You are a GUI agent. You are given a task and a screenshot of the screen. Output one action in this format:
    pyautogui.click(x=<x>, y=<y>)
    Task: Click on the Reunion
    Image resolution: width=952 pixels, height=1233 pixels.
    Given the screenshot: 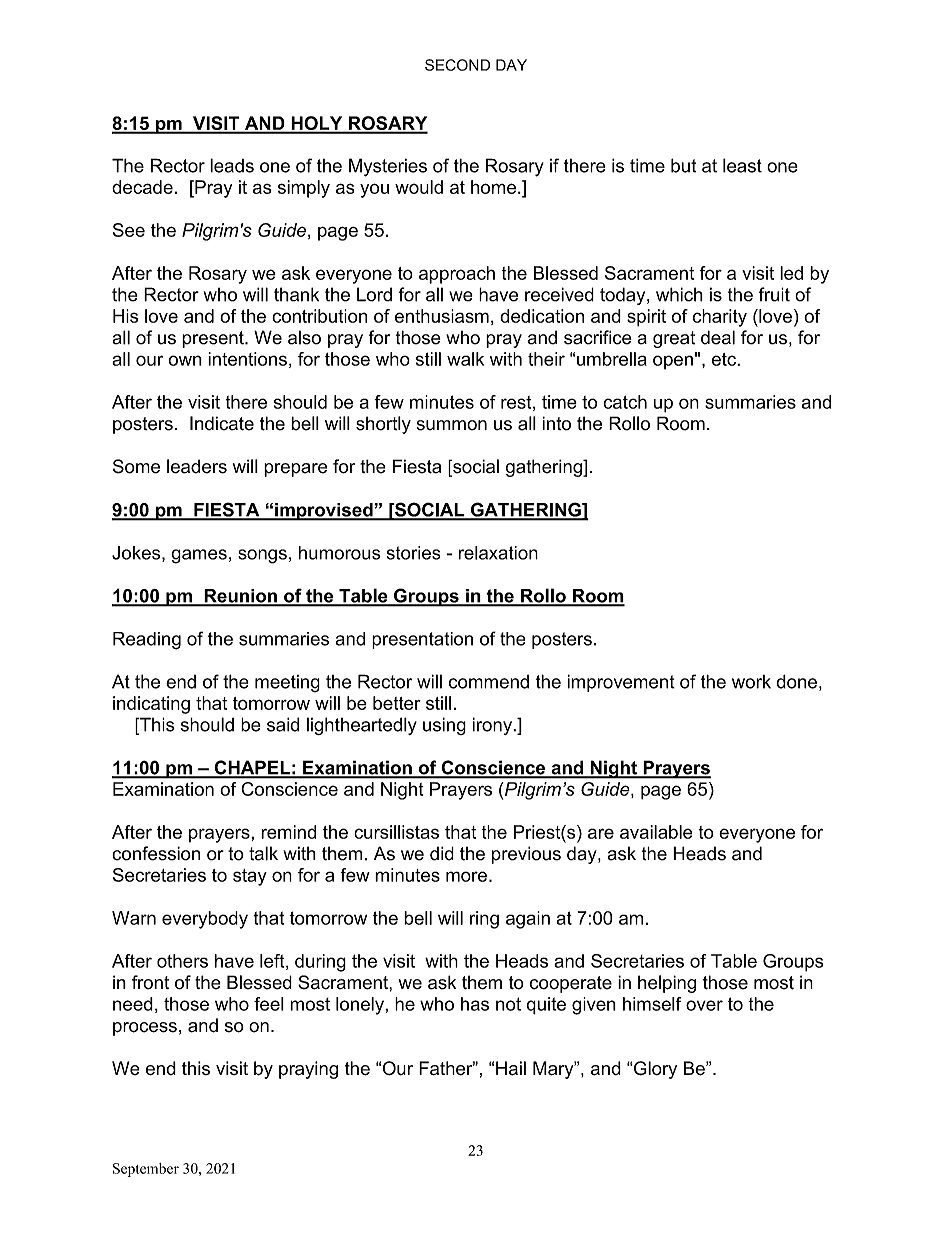 What is the action you would take?
    pyautogui.click(x=240, y=597)
